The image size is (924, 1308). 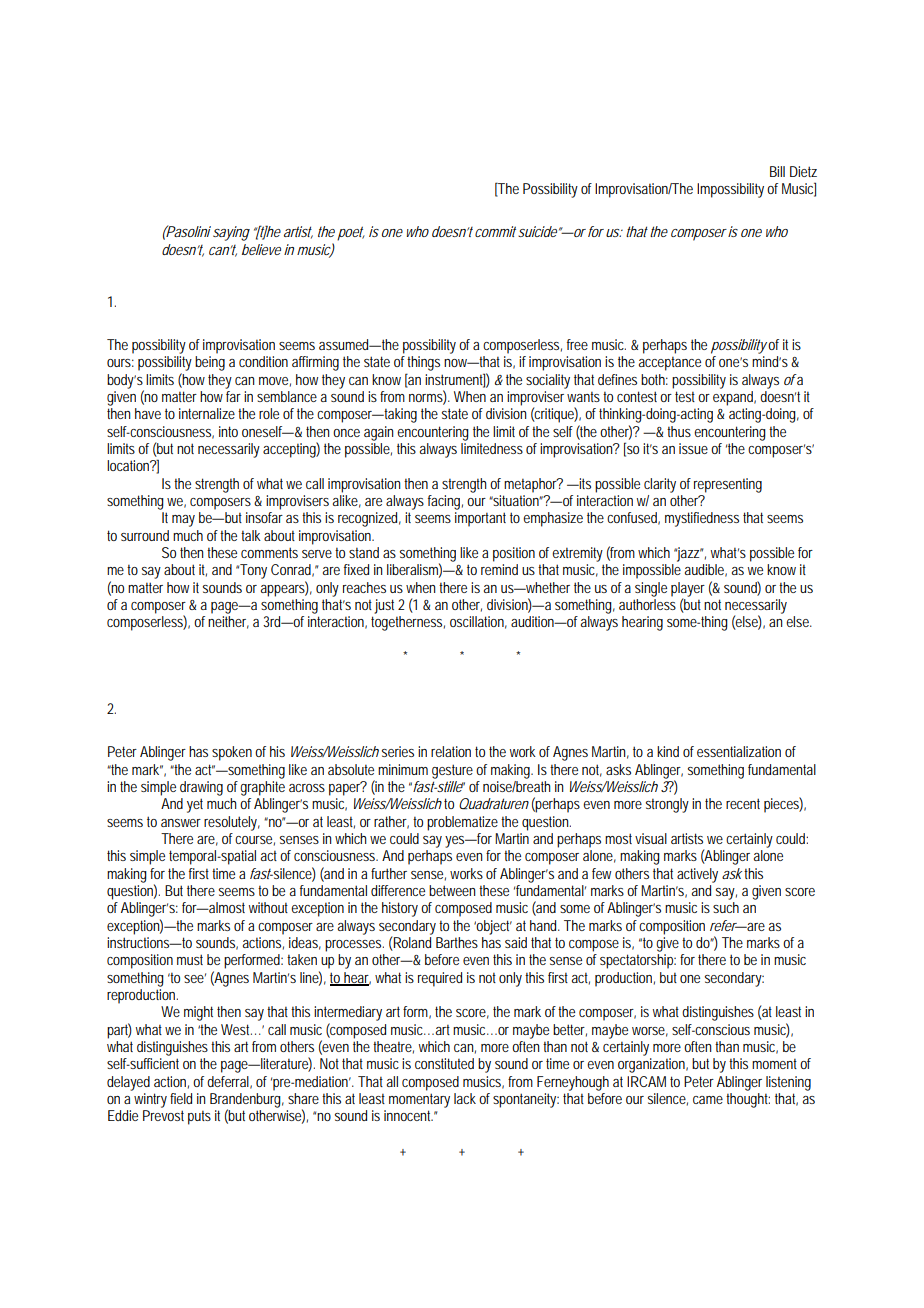 What do you see at coordinates (228, 622) in the page?
I see `neither` at bounding box center [228, 622].
